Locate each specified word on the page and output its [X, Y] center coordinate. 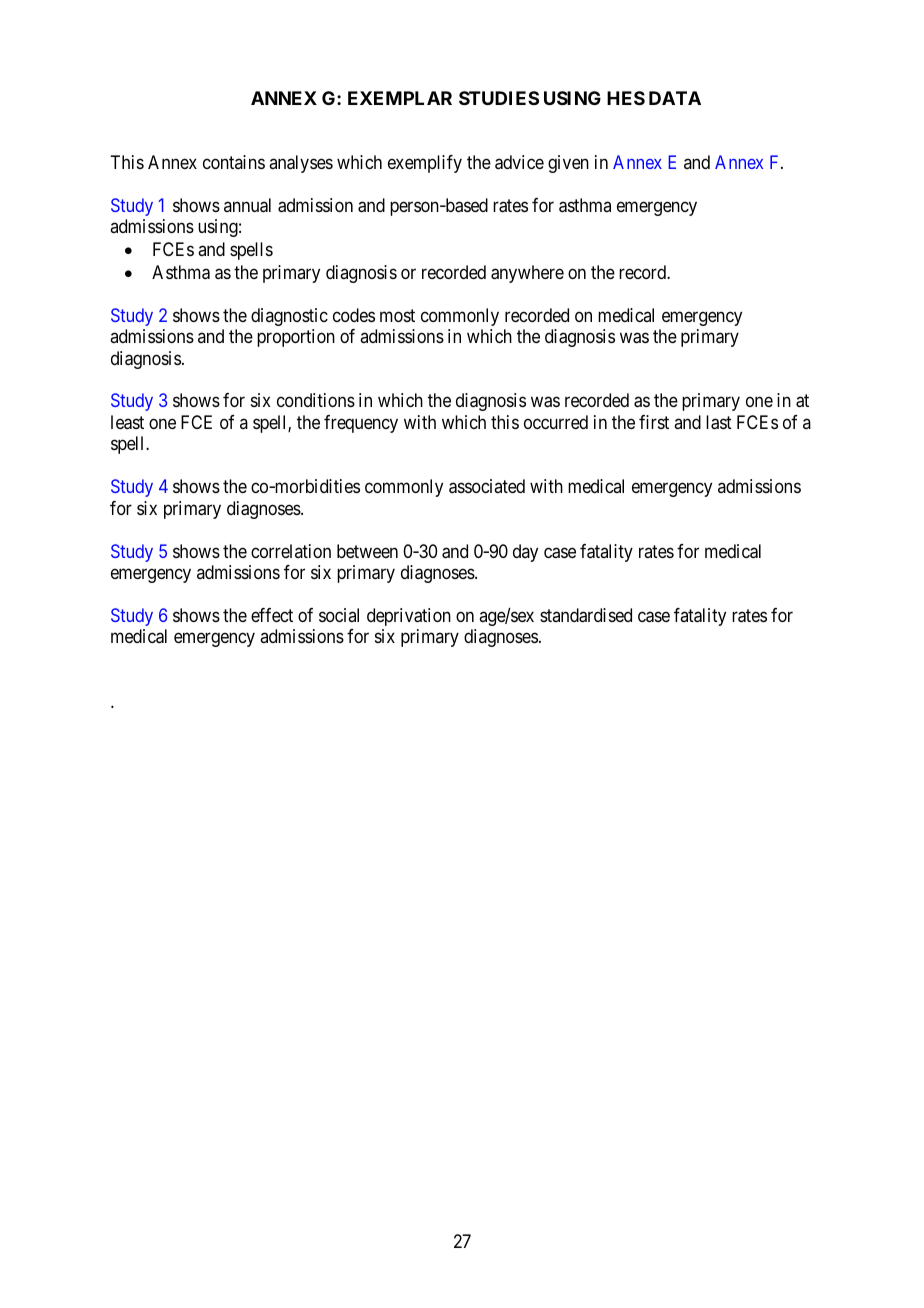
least [127, 422]
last [719, 422]
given [568, 164]
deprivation [409, 617]
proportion [296, 338]
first [654, 422]
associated [487, 486]
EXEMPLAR [400, 98]
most [397, 315]
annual [247, 205]
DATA [675, 98]
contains [234, 162]
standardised [586, 615]
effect [272, 615]
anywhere [527, 274]
